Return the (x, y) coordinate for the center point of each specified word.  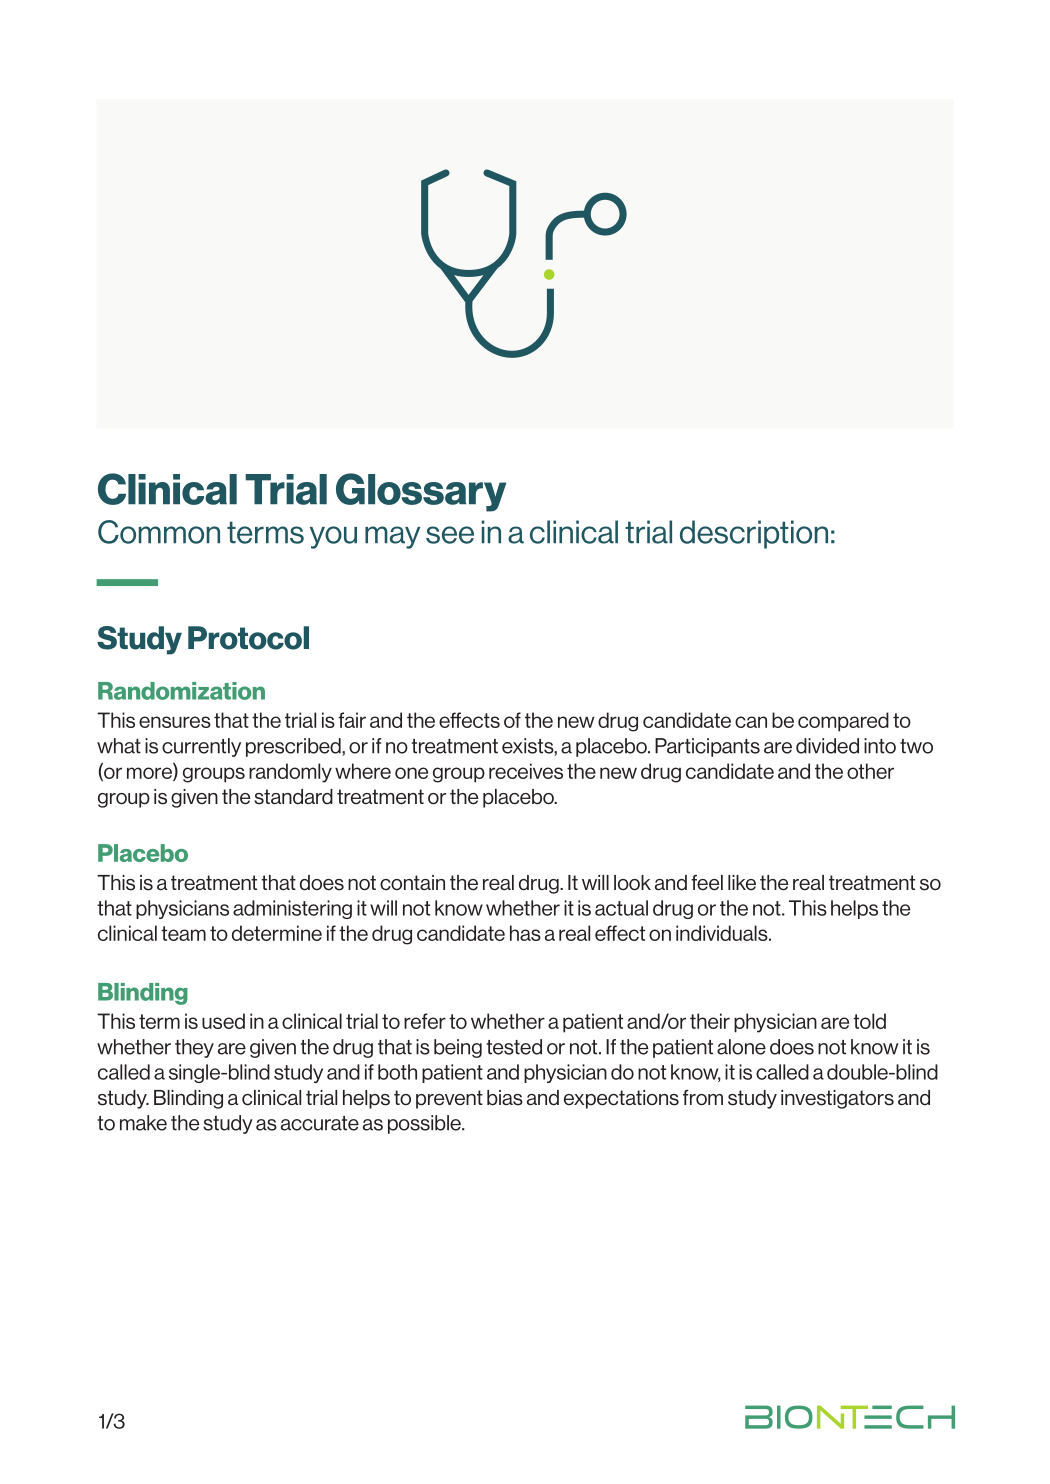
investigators (837, 1099)
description (754, 534)
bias (505, 1098)
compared (843, 722)
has (525, 933)
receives (526, 771)
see (450, 535)
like (742, 883)
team (183, 933)
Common (159, 532)
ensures (175, 722)
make (143, 1123)
